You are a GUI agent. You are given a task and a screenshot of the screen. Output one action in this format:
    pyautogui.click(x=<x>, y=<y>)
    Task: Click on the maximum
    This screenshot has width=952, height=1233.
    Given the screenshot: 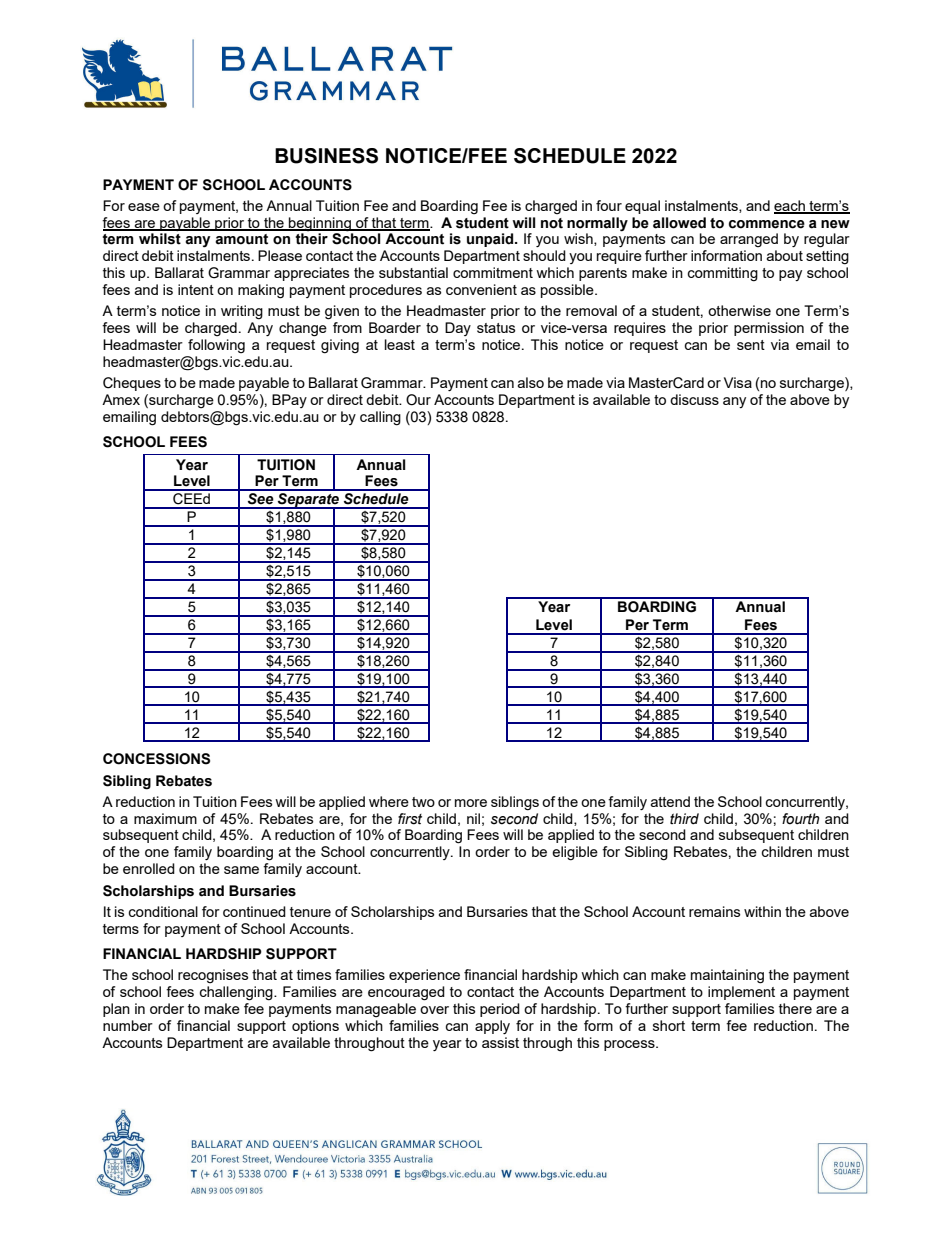 What is the action you would take?
    pyautogui.click(x=165, y=818)
